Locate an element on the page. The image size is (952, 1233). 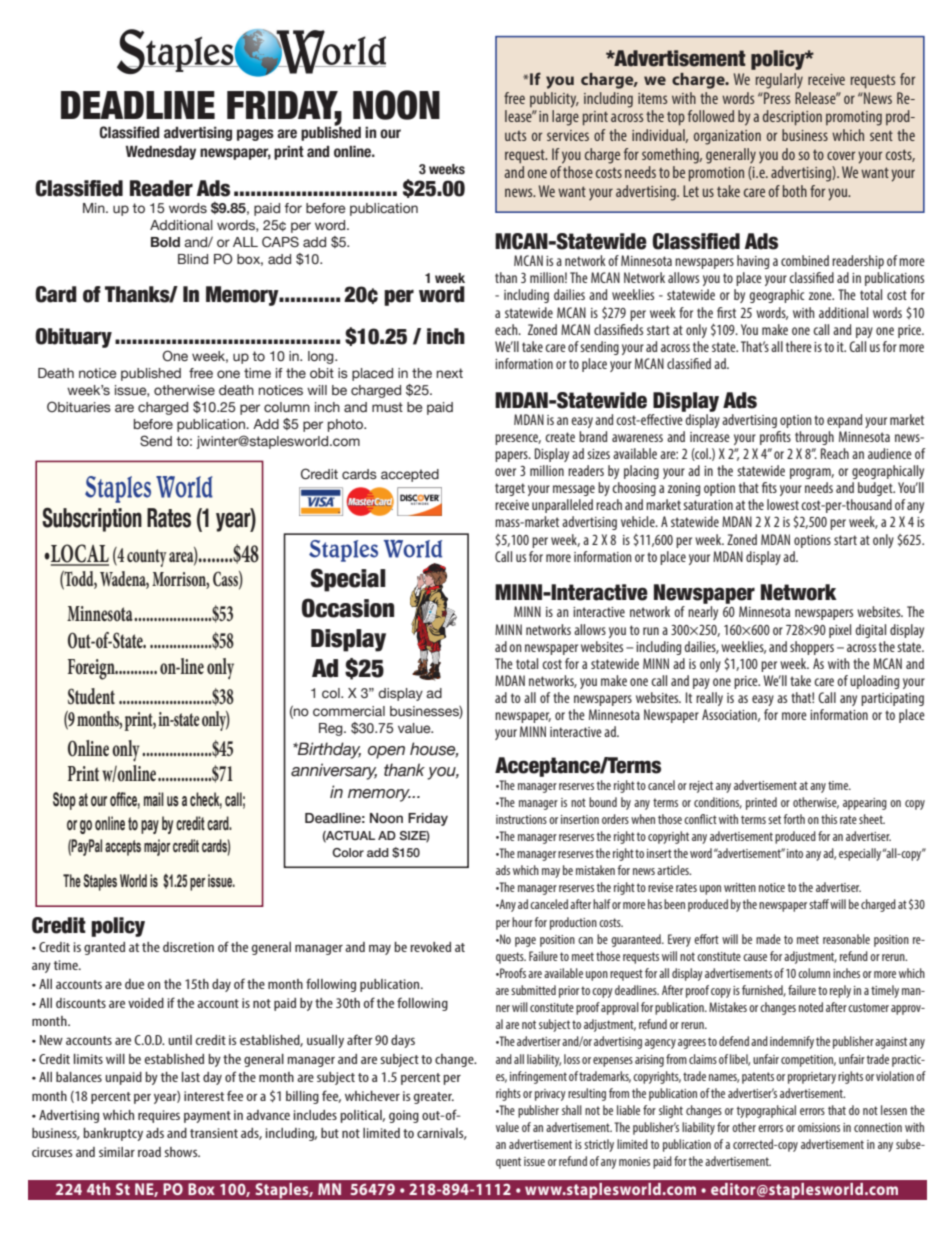
publicity is located at coordinates (554, 100).
